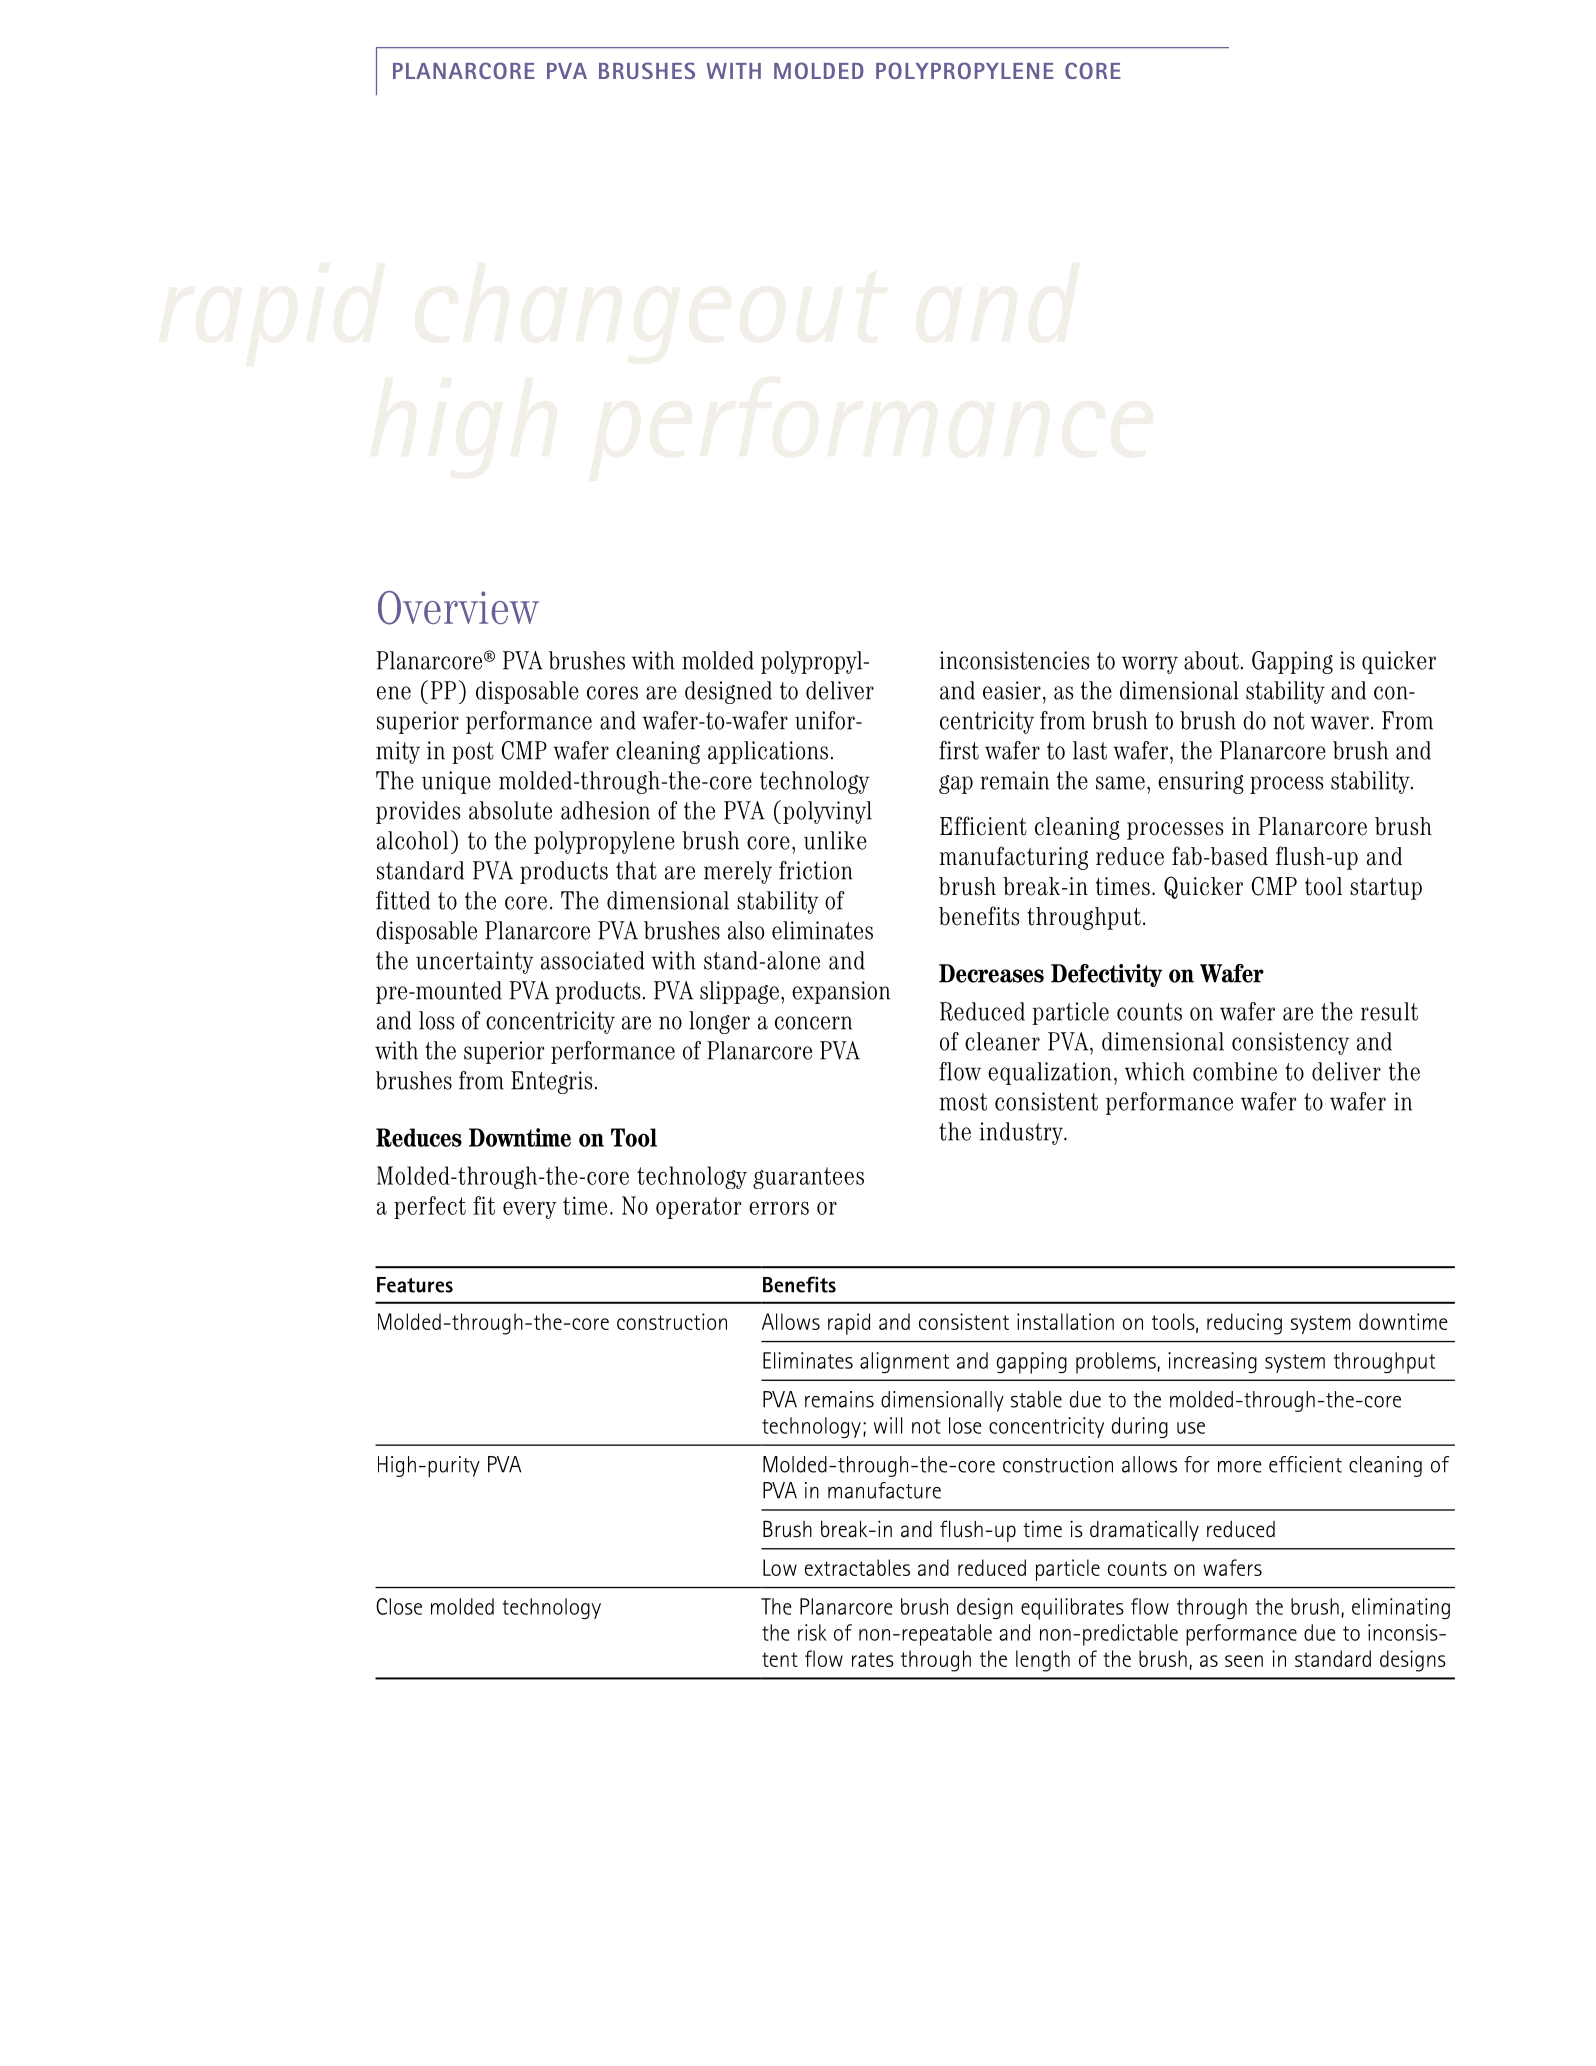 Image resolution: width=1596 pixels, height=2066 pixels. What do you see at coordinates (458, 608) in the screenshot?
I see `Overview` at bounding box center [458, 608].
